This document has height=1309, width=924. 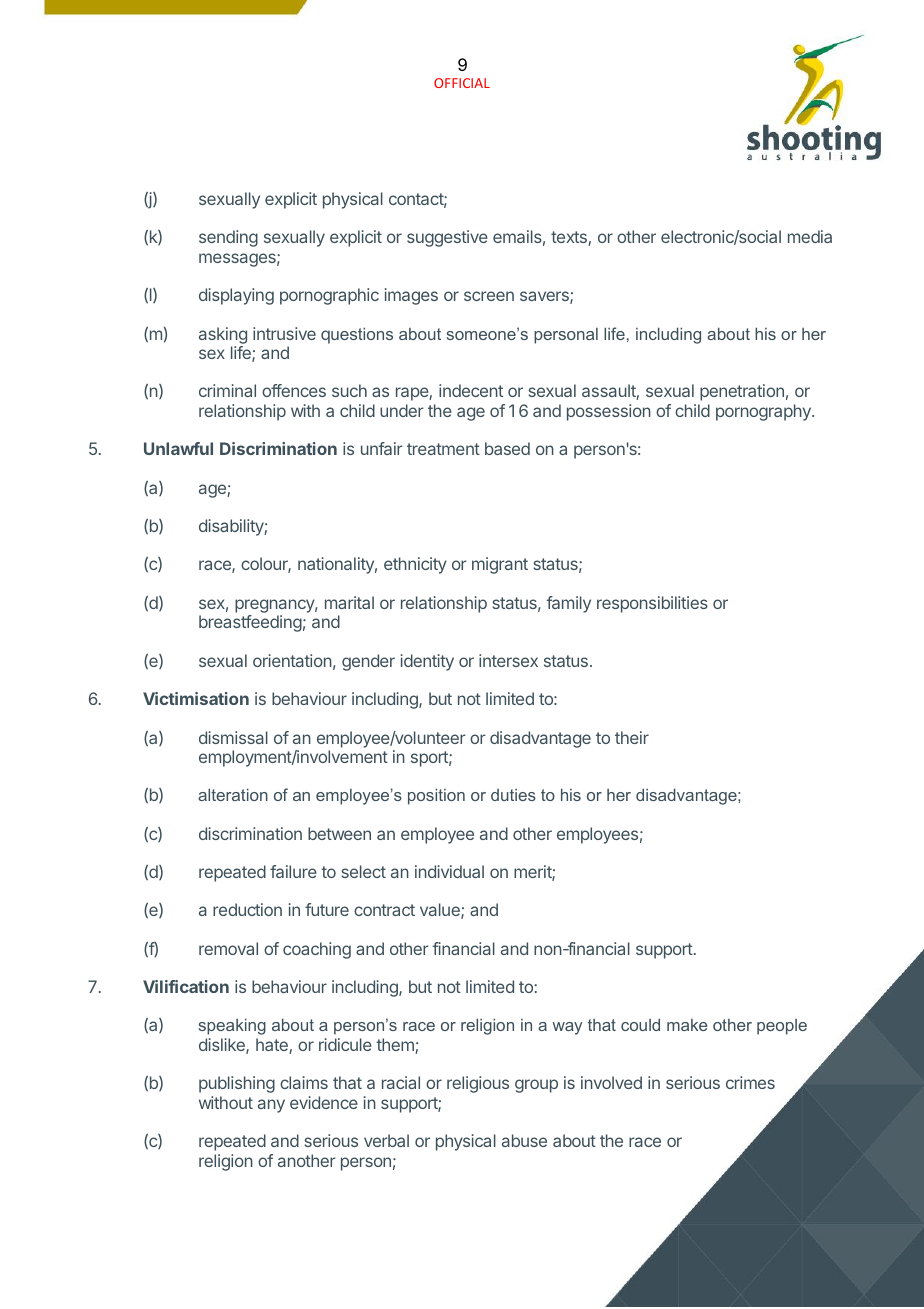 What do you see at coordinates (507, 448) in the document?
I see `based` at bounding box center [507, 448].
